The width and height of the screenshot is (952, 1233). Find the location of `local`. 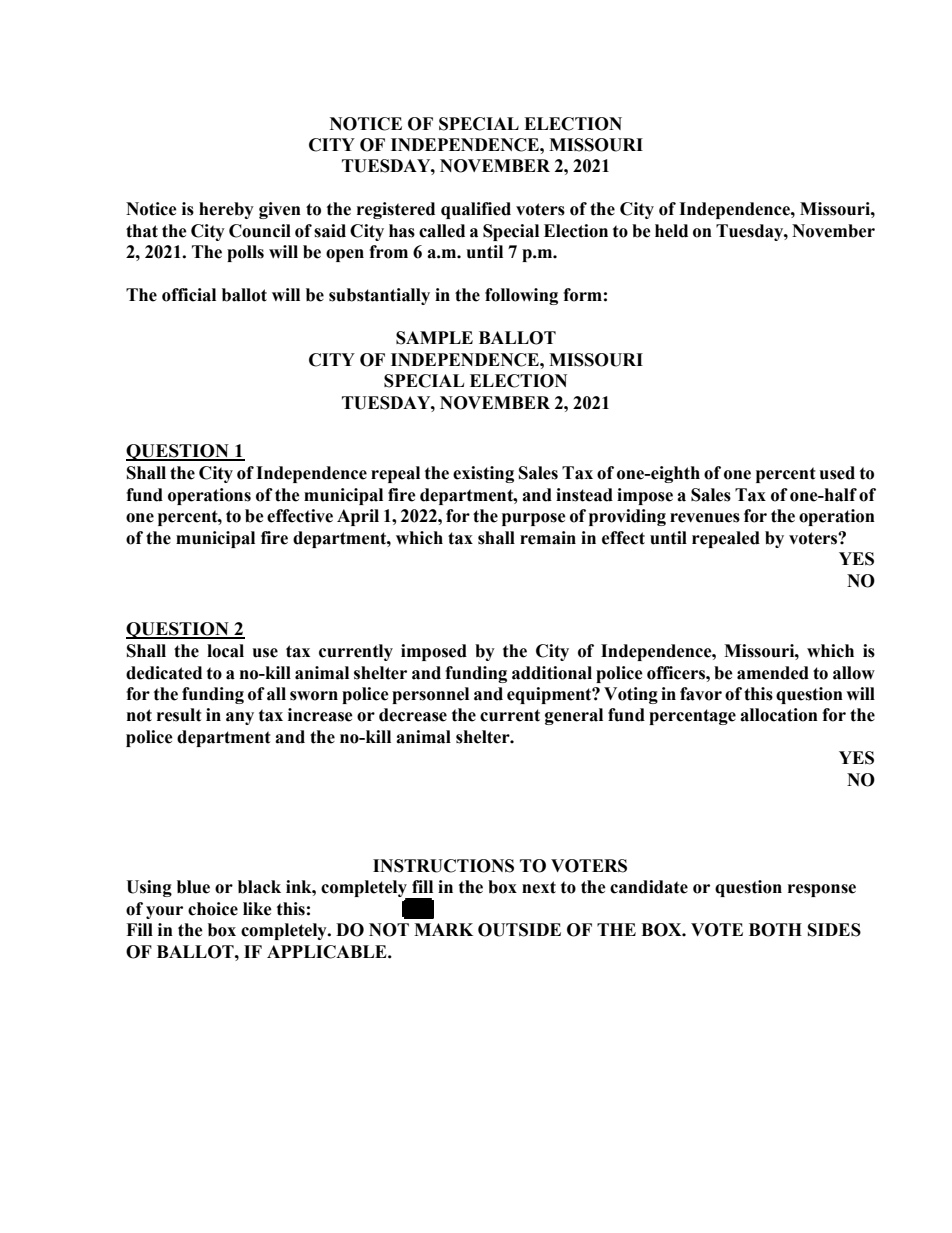

local is located at coordinates (225, 651).
